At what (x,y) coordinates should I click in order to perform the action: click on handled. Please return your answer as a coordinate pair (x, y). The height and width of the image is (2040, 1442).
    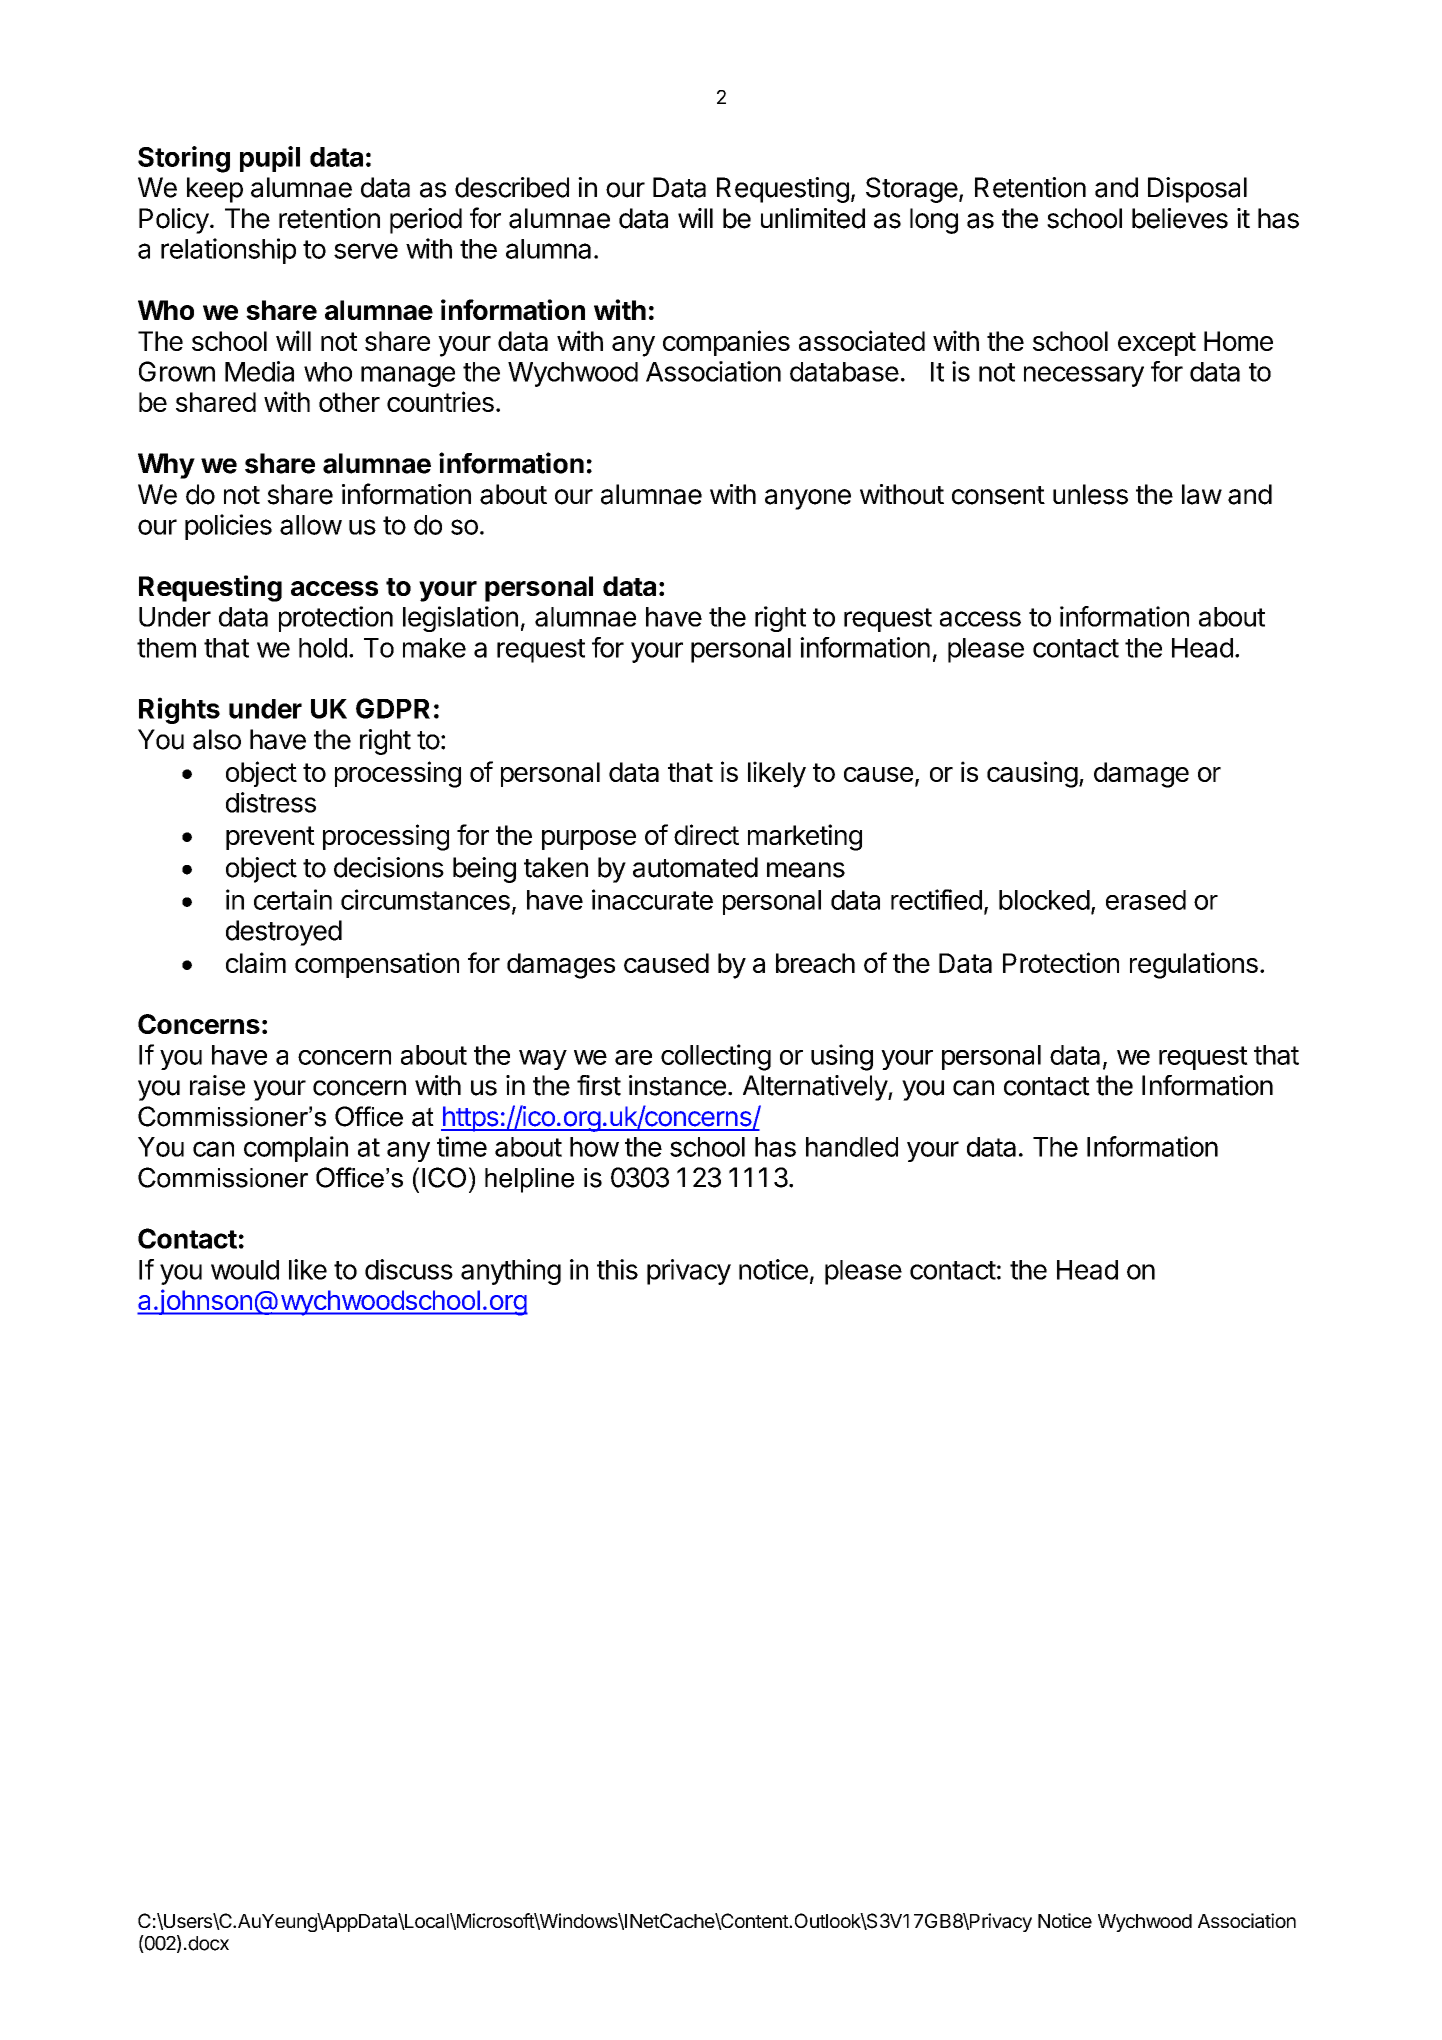
    Looking at the image, I should click on (852, 1147).
